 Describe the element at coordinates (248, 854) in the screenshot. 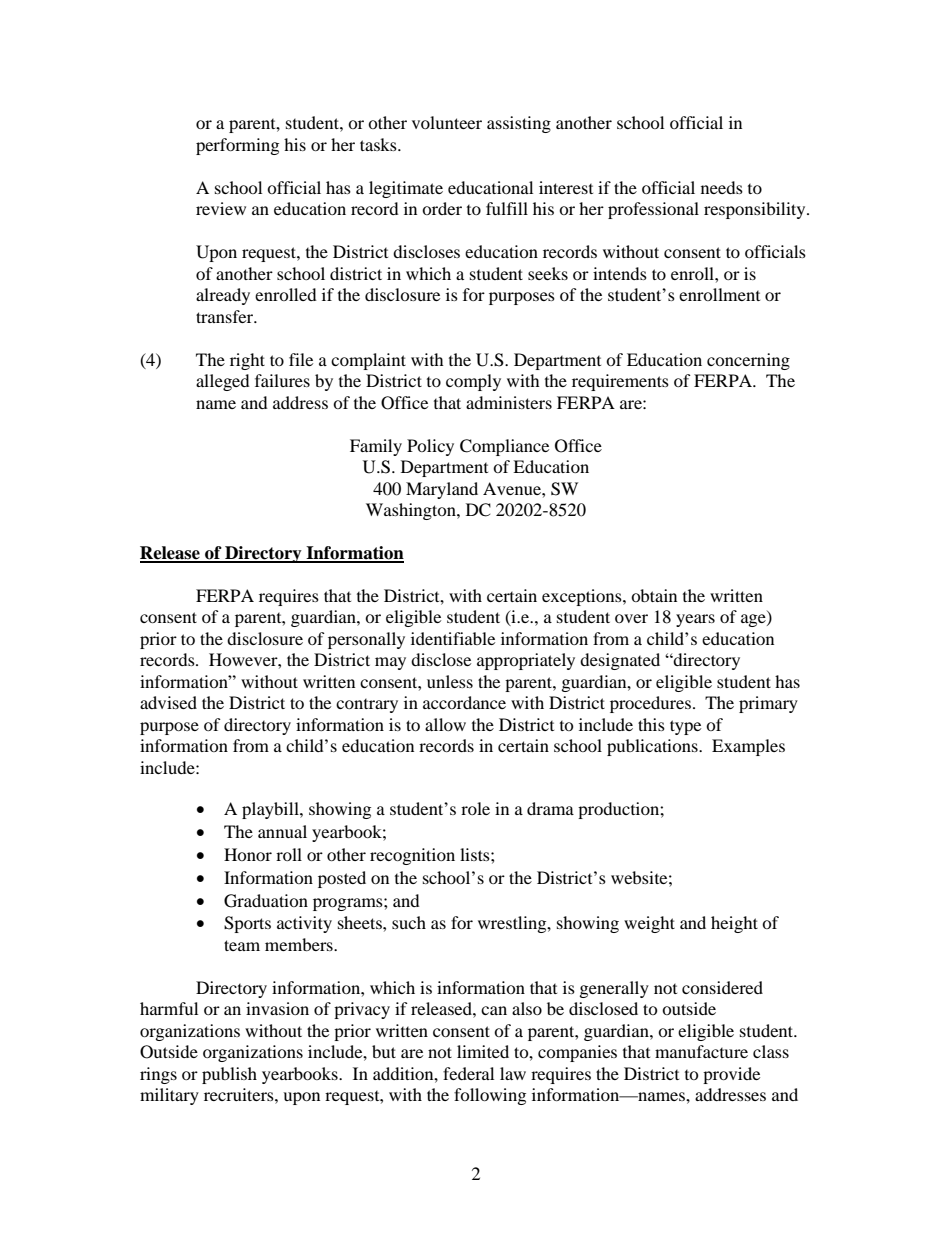

I see `Honor` at that location.
